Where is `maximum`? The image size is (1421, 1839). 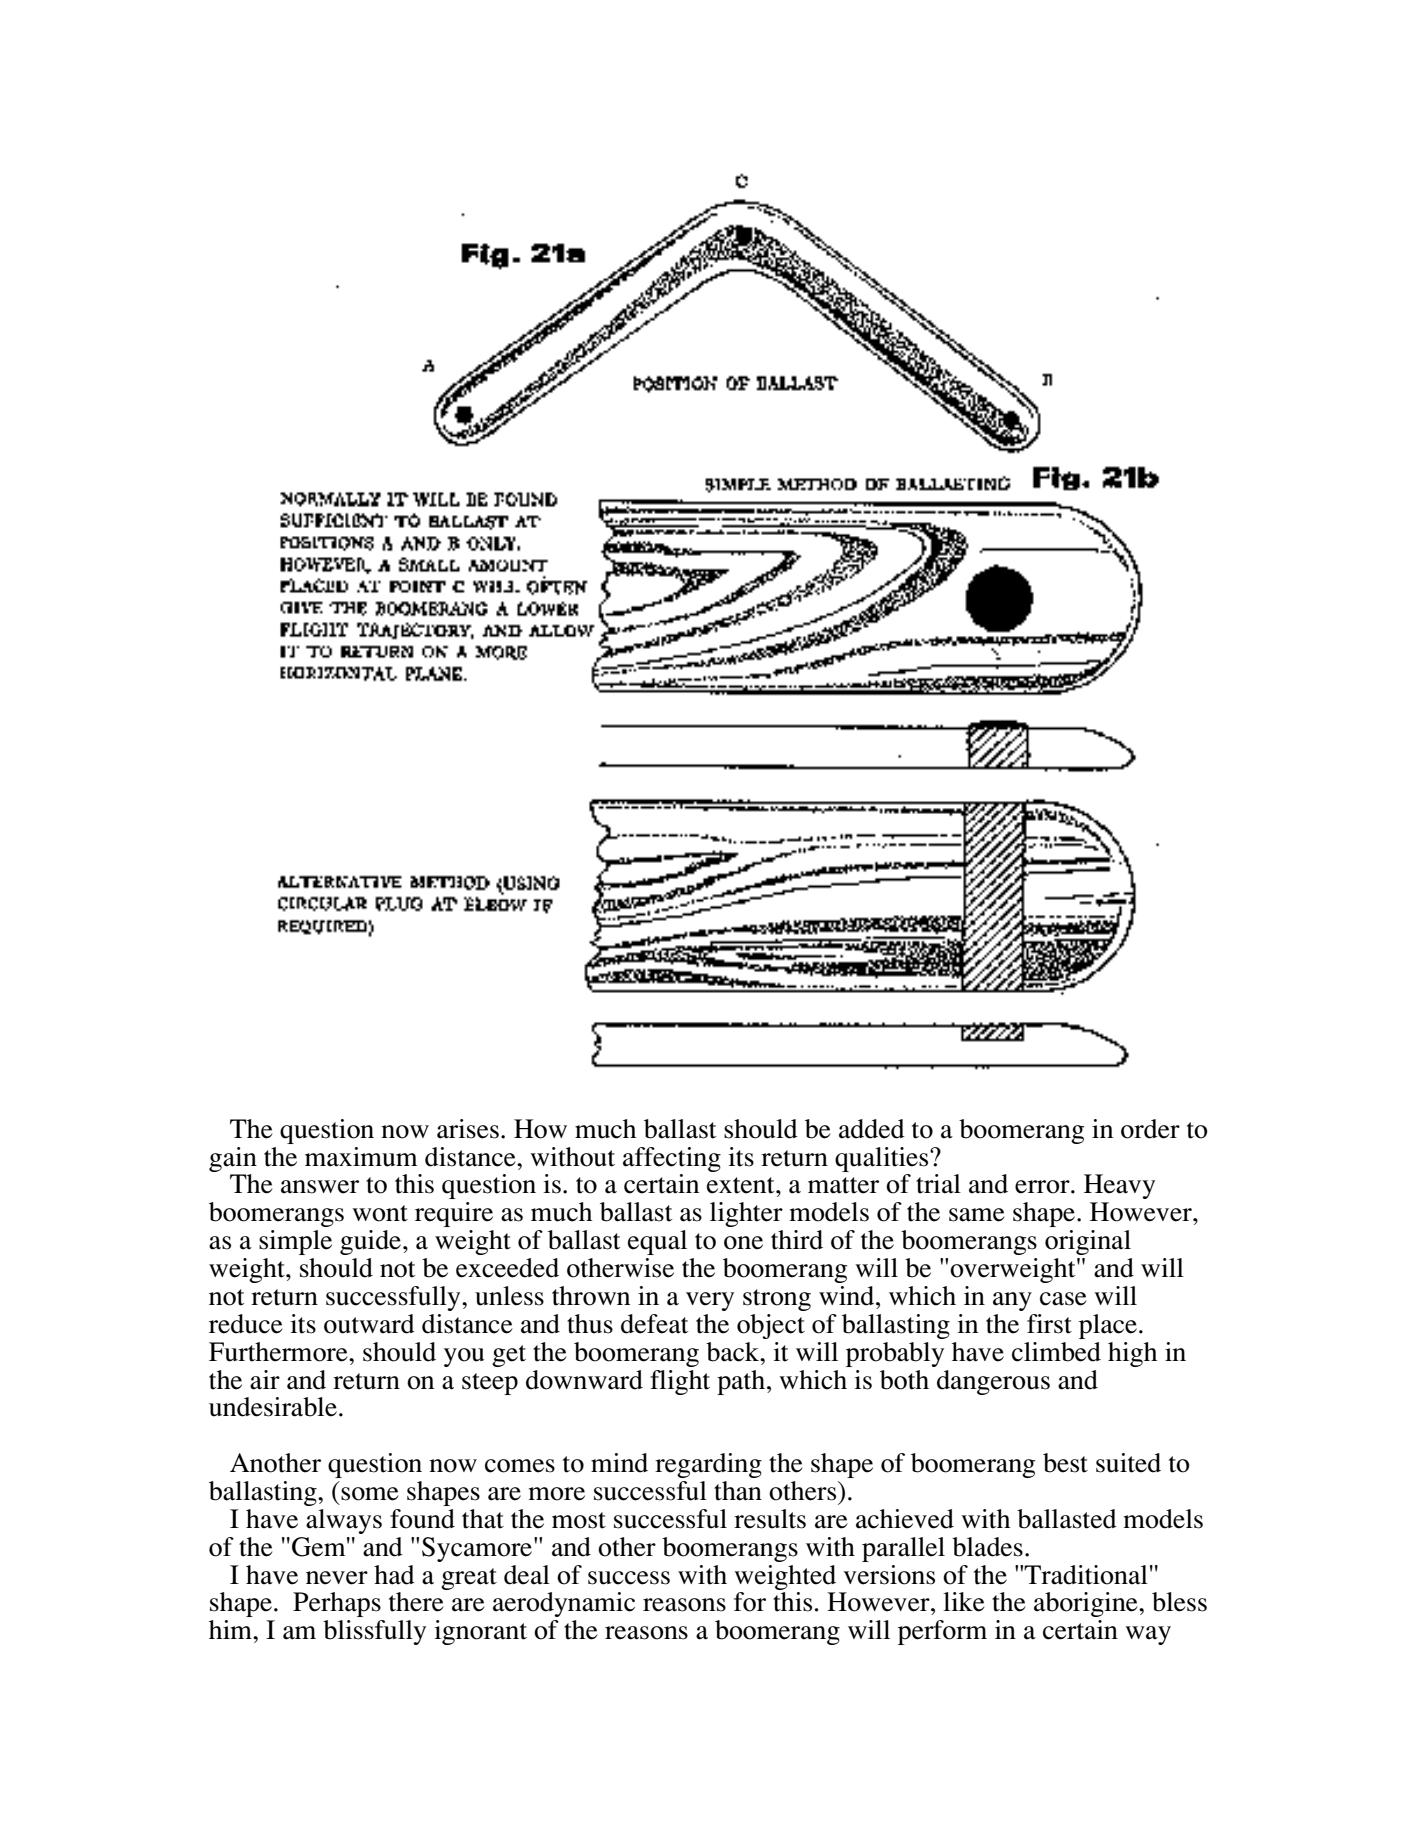
maximum is located at coordinates (361, 1157).
